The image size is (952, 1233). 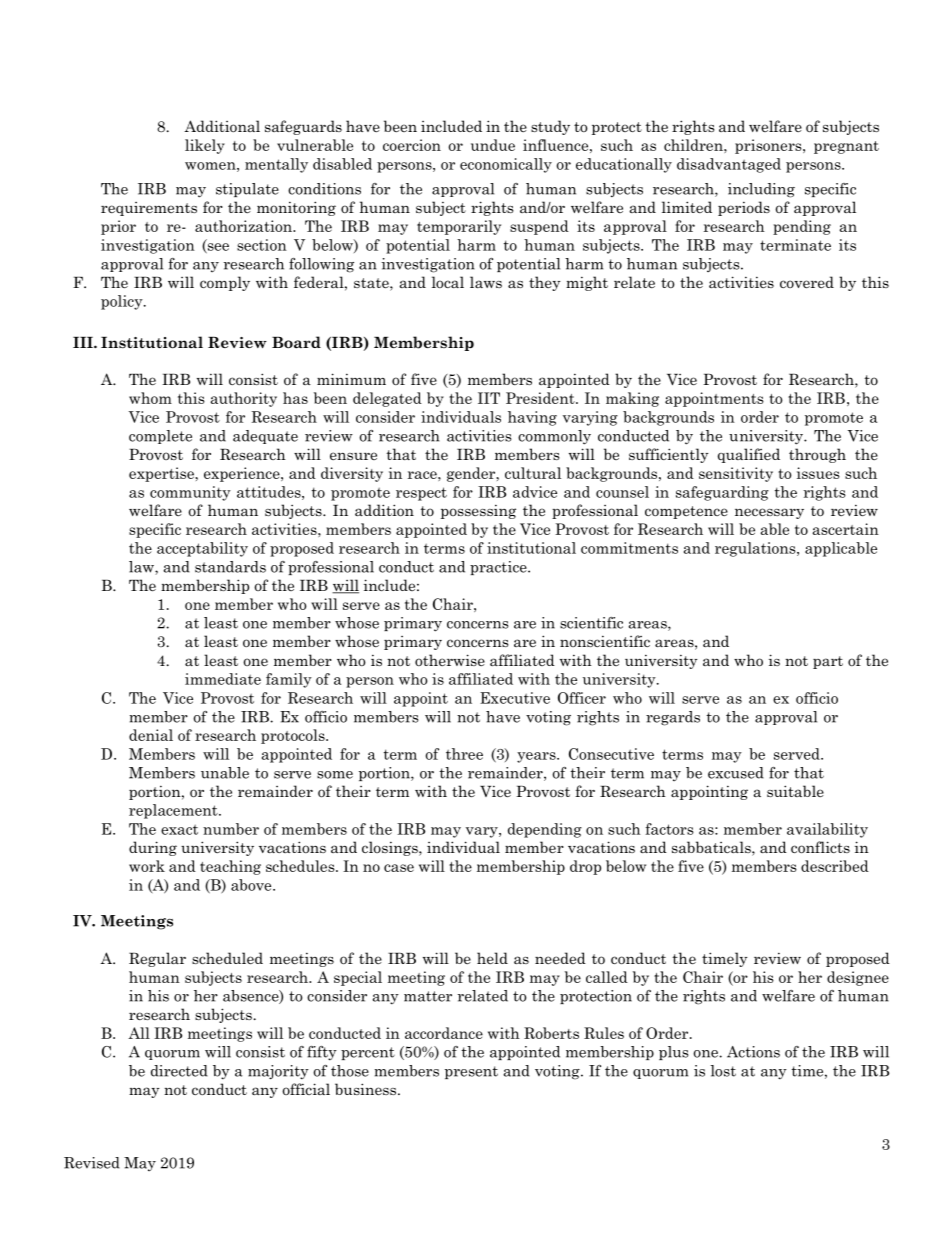 I want to click on whom, so click(x=150, y=398).
